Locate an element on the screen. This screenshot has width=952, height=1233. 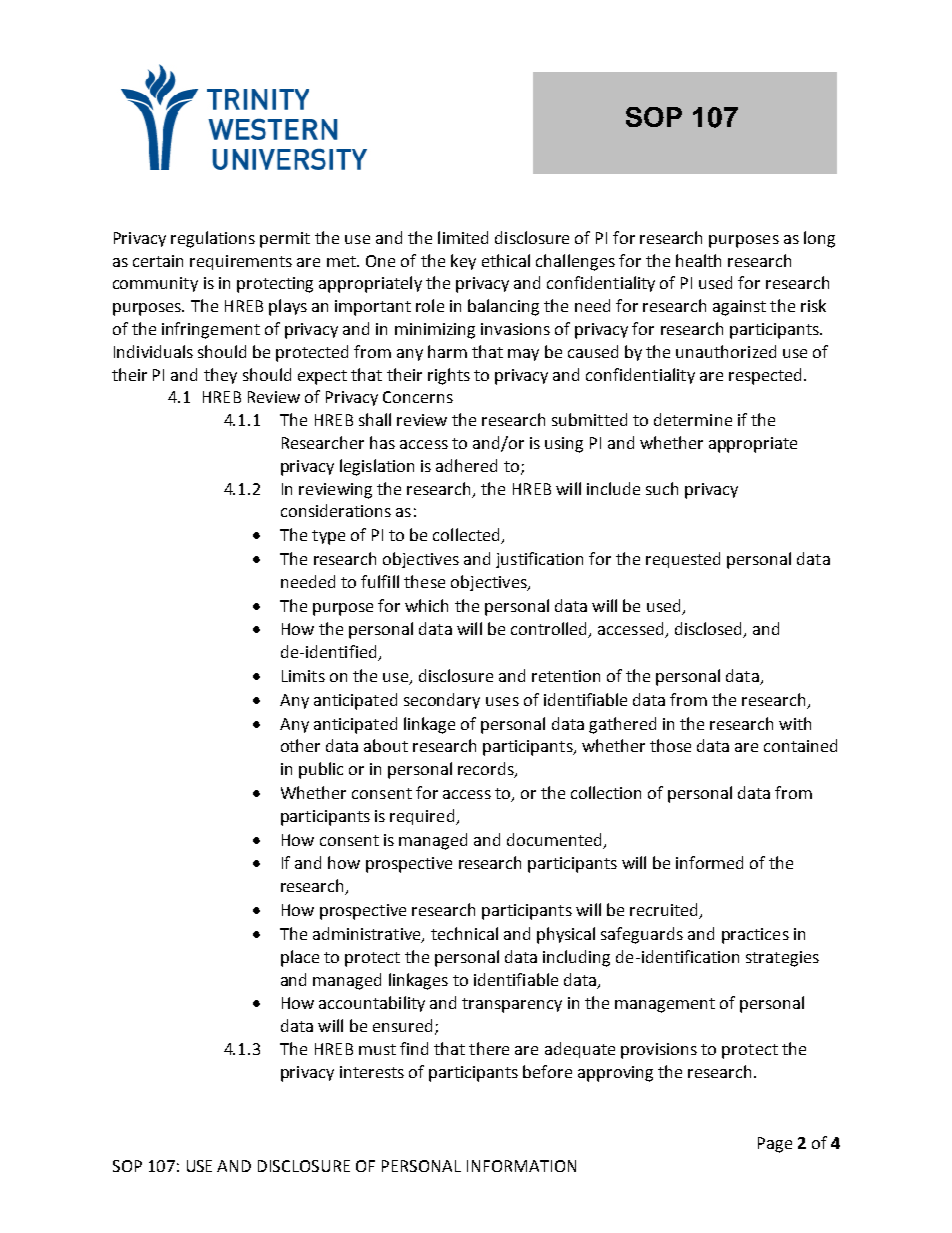
SOP is located at coordinates (127, 1166).
